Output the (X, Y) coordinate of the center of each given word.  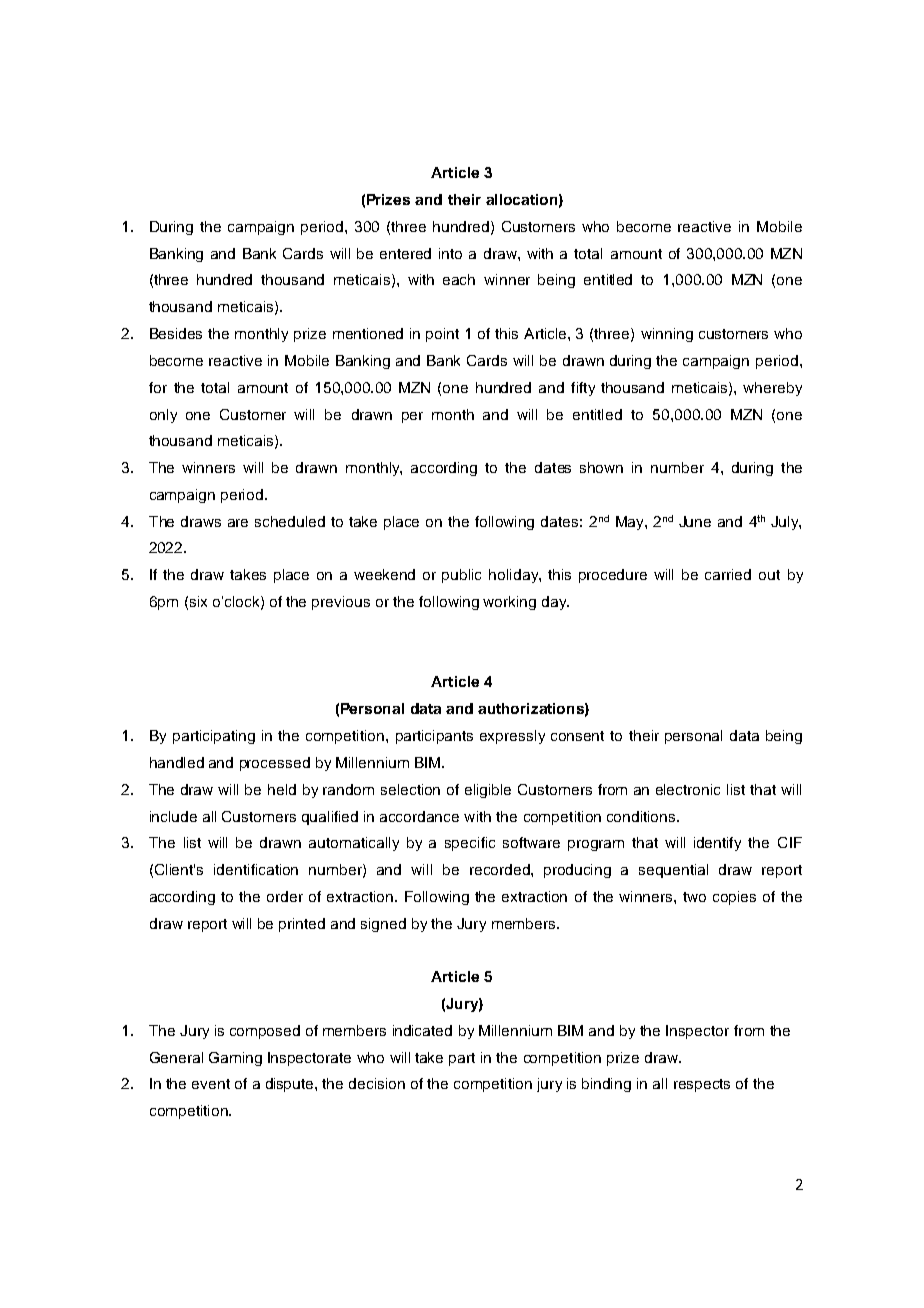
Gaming (235, 1059)
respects (702, 1085)
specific (470, 844)
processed (275, 764)
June (695, 521)
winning (667, 335)
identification (256, 869)
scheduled (290, 521)
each (459, 279)
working (509, 603)
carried (728, 574)
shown (601, 467)
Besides (176, 333)
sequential (673, 871)
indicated (422, 1030)
